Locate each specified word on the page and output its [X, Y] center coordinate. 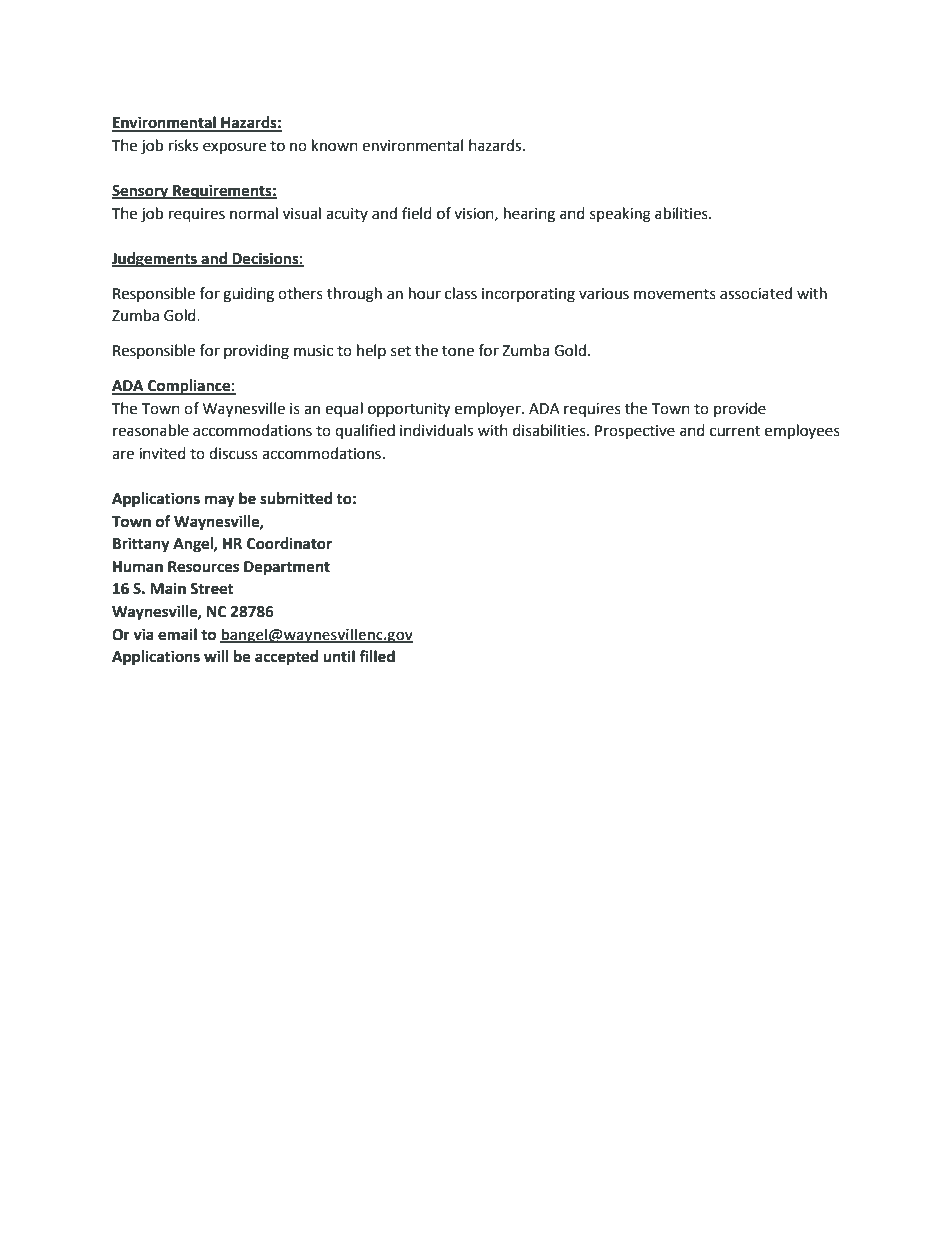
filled [377, 656]
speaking [620, 215]
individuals [436, 430]
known [335, 145]
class [461, 293]
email [177, 634]
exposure [234, 148]
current [735, 431]
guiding [248, 295]
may [220, 501]
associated [756, 293]
